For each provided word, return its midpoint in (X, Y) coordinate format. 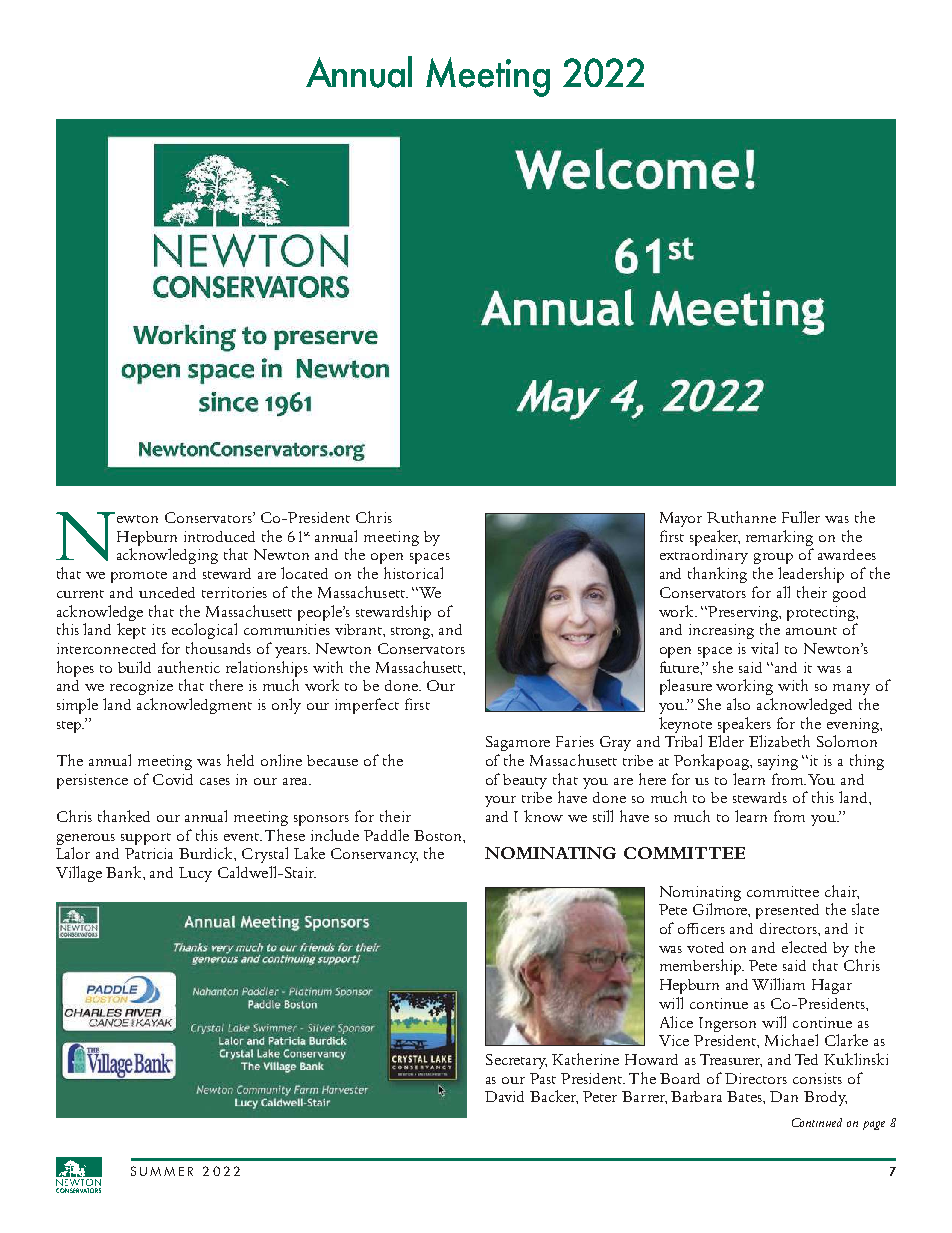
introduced (219, 536)
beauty (525, 781)
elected (804, 947)
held (240, 760)
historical (413, 573)
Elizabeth (779, 741)
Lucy (195, 874)
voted (705, 947)
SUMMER (162, 1171)
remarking (779, 538)
